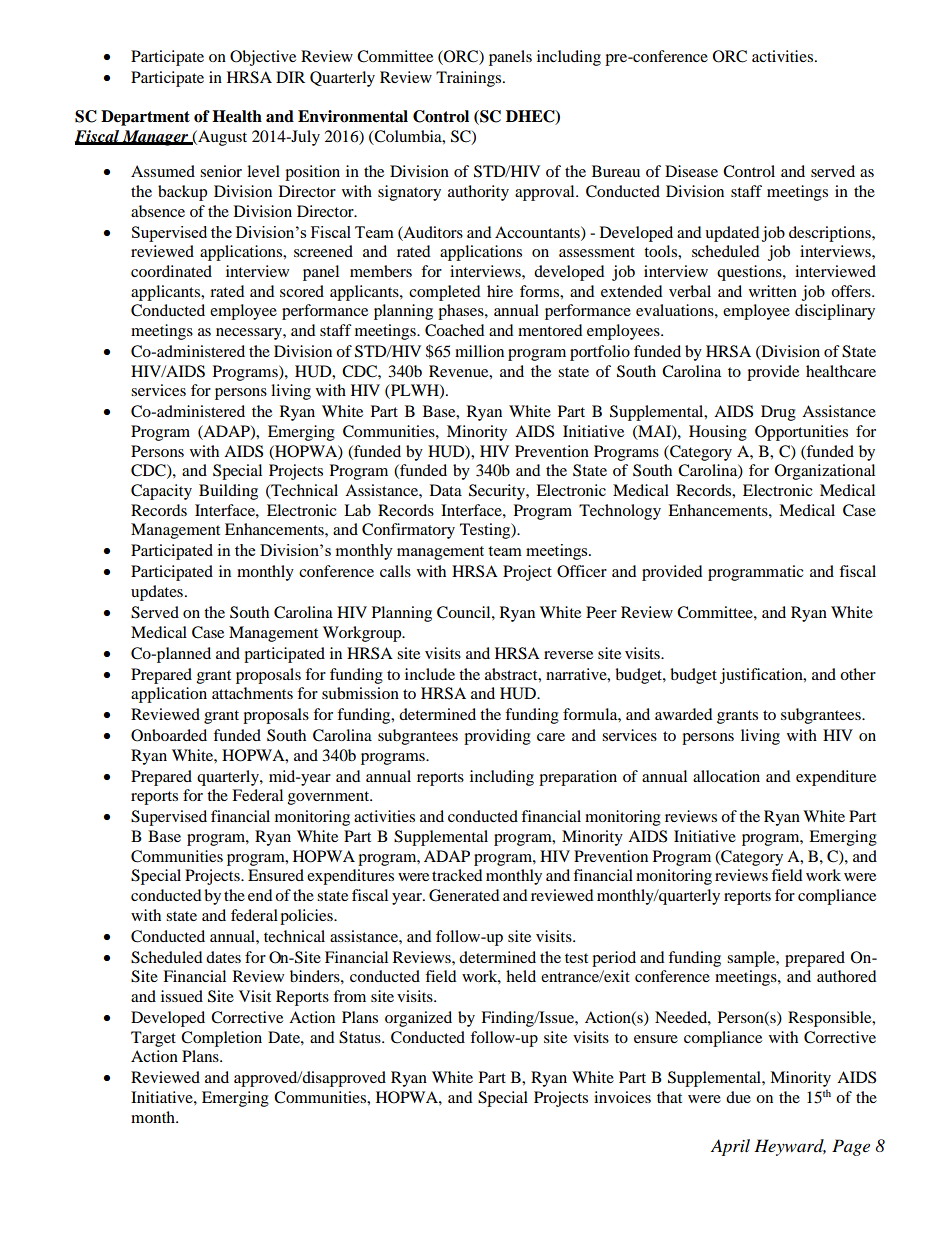 The width and height of the image is (952, 1233). What do you see at coordinates (762, 676) in the image?
I see `justification` at bounding box center [762, 676].
